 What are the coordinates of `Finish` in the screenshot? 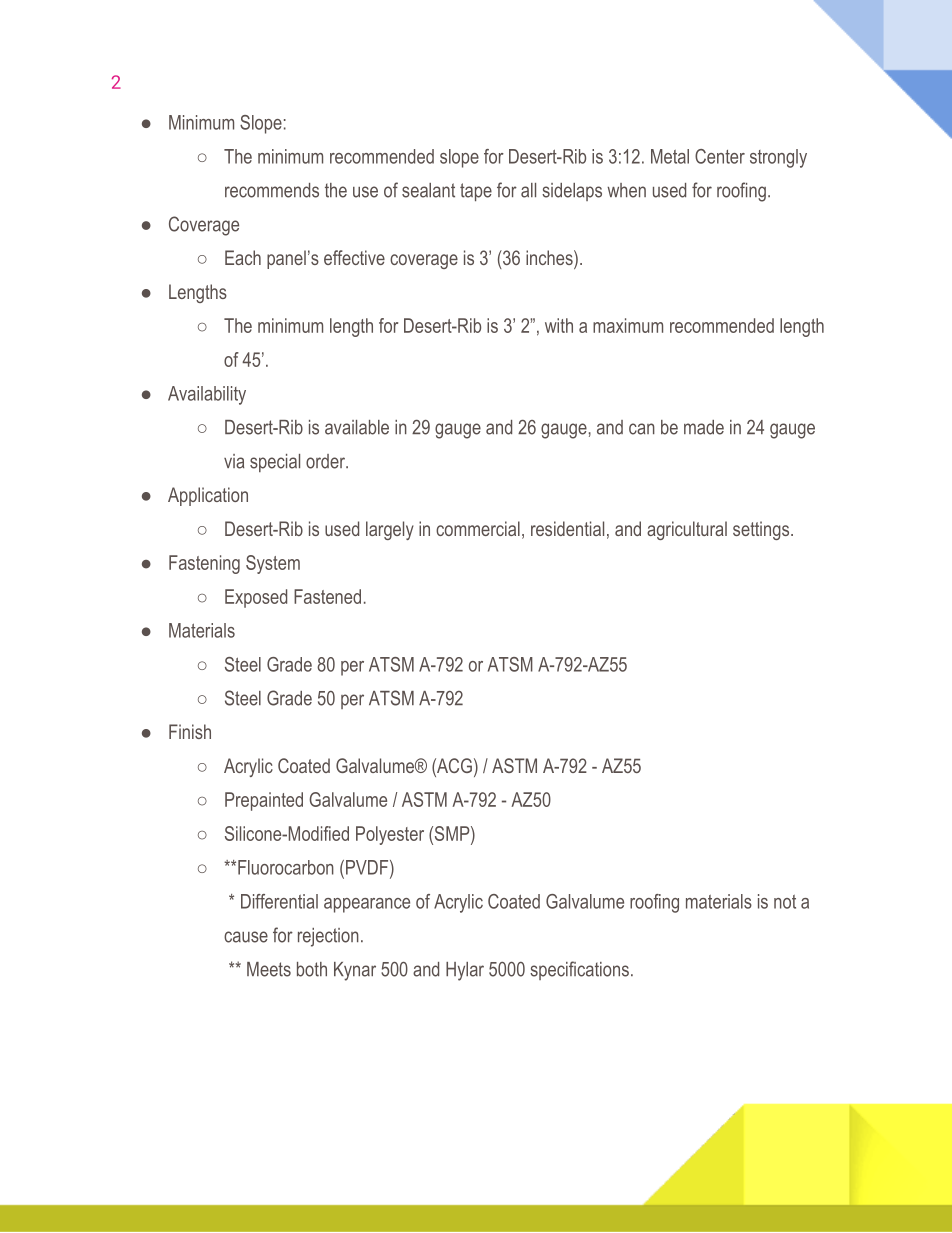 It's located at (190, 731).
